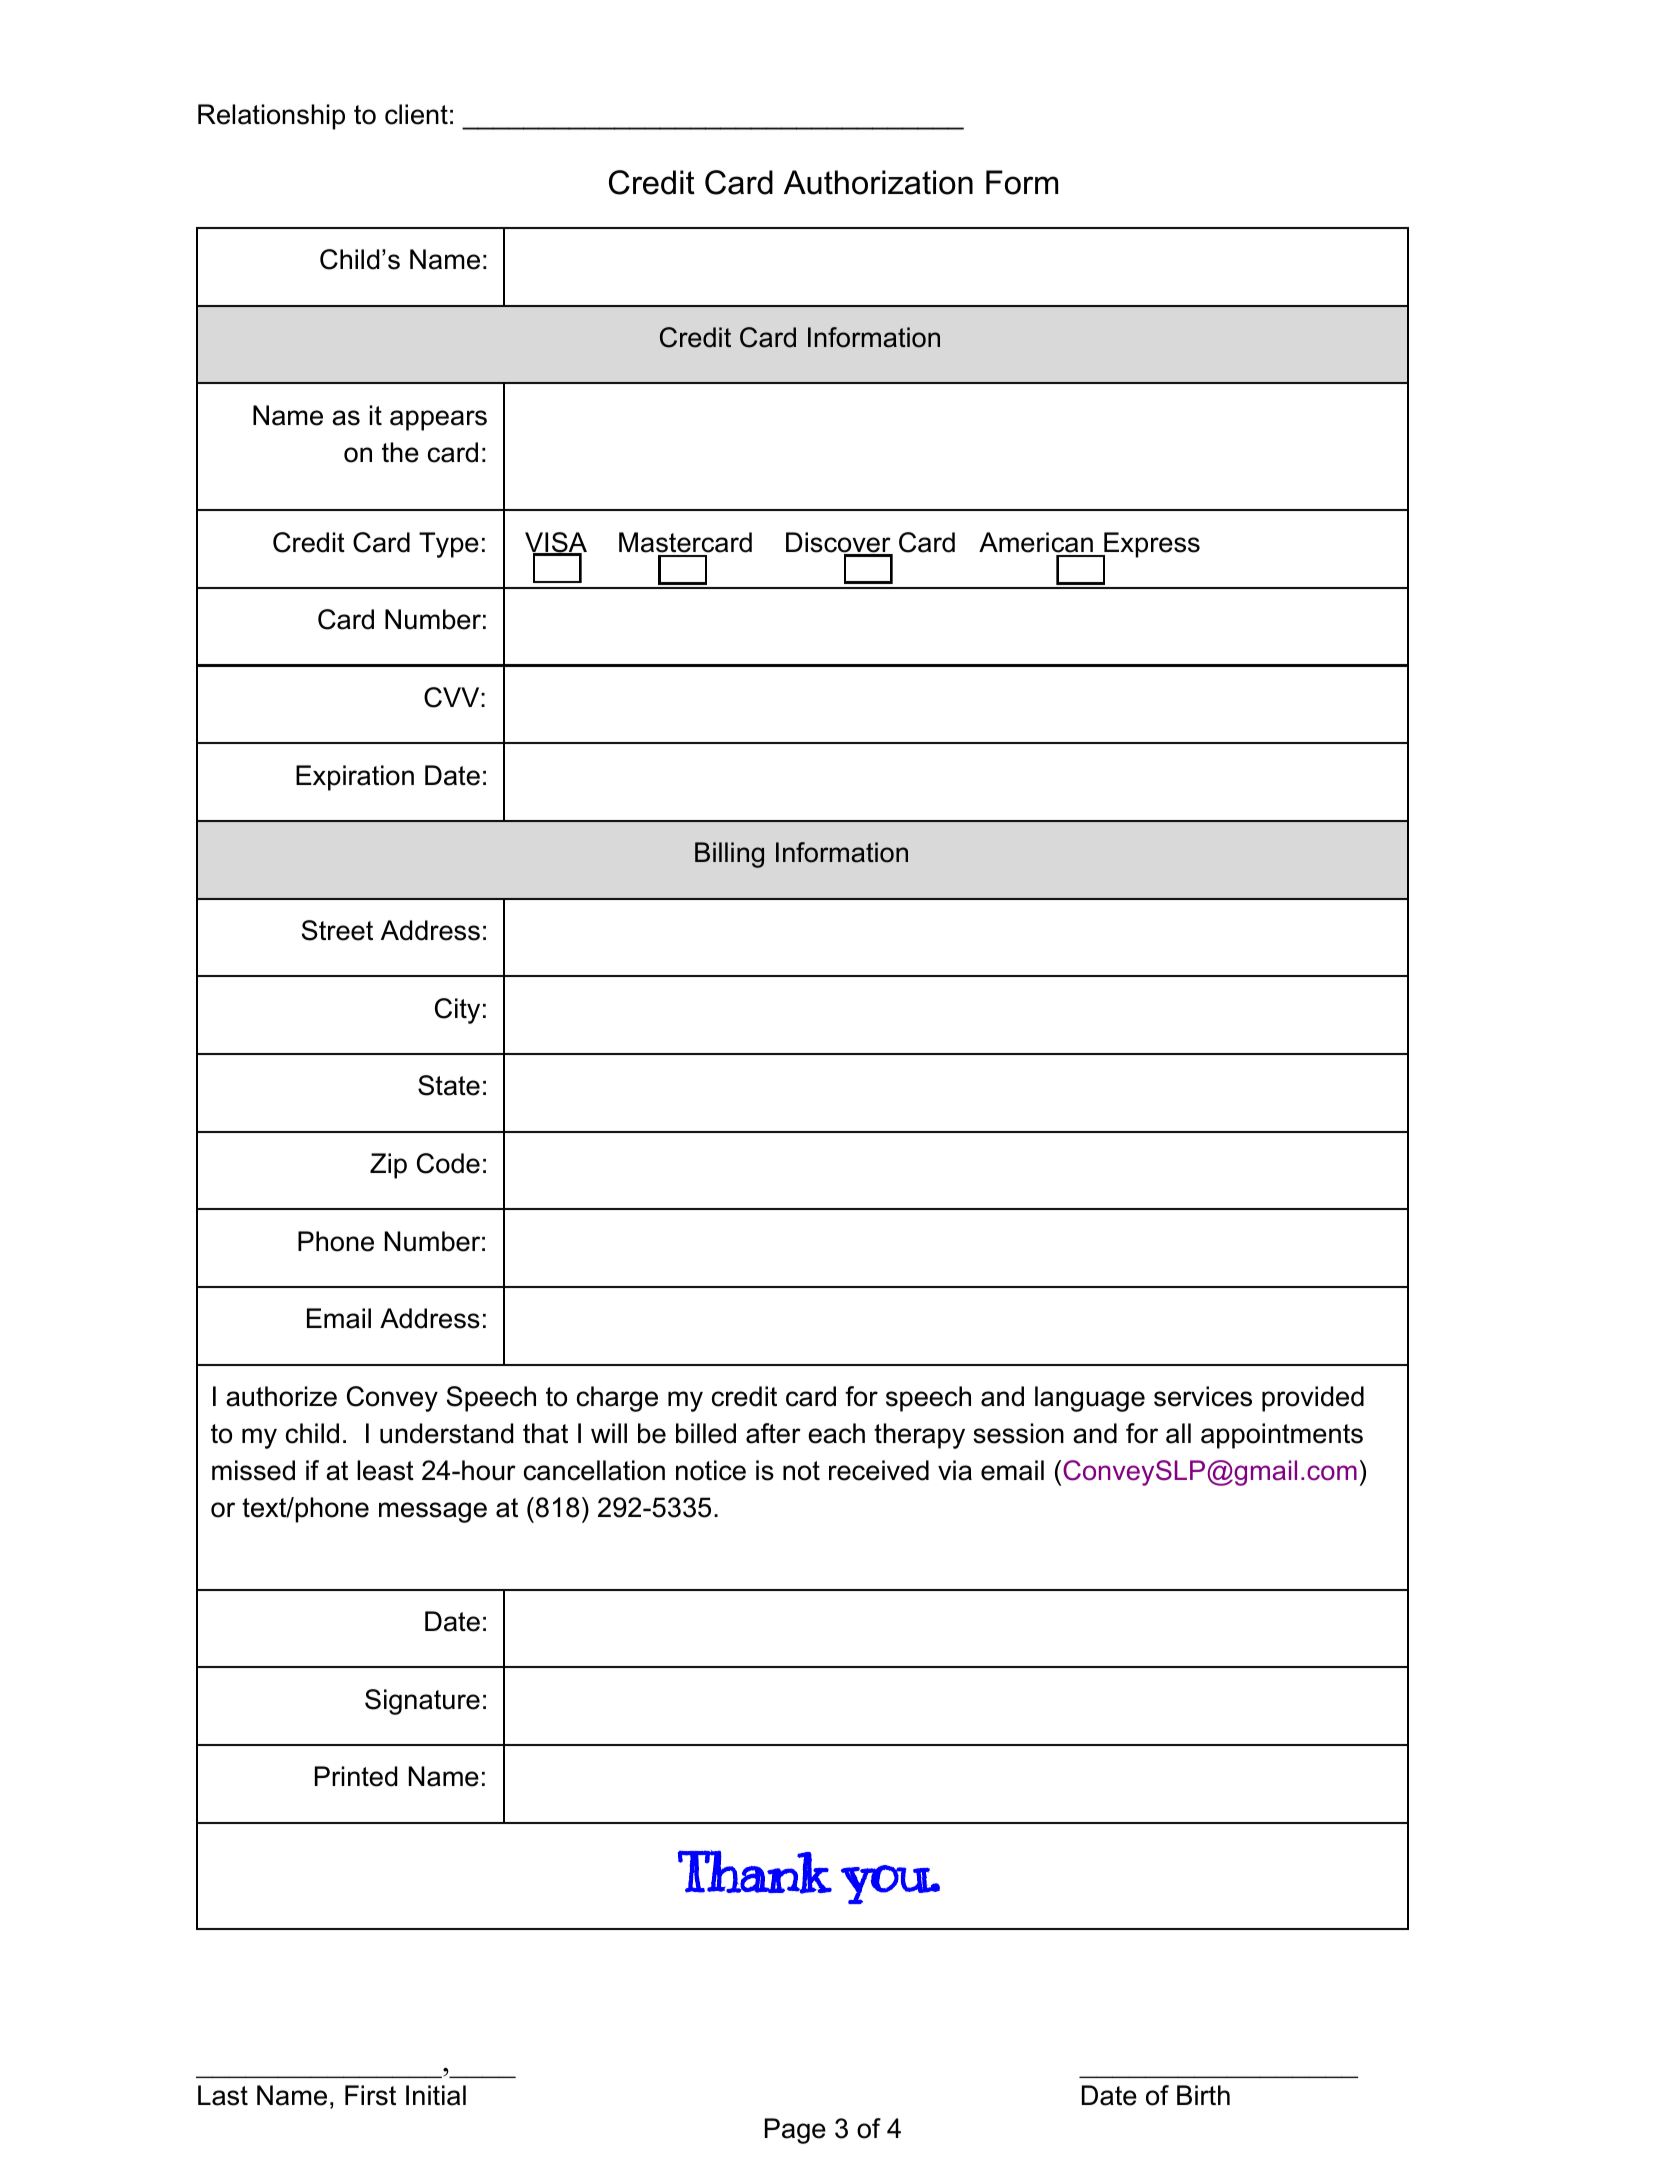 The width and height of the document is (1669, 2159). I want to click on client, so click(416, 114).
